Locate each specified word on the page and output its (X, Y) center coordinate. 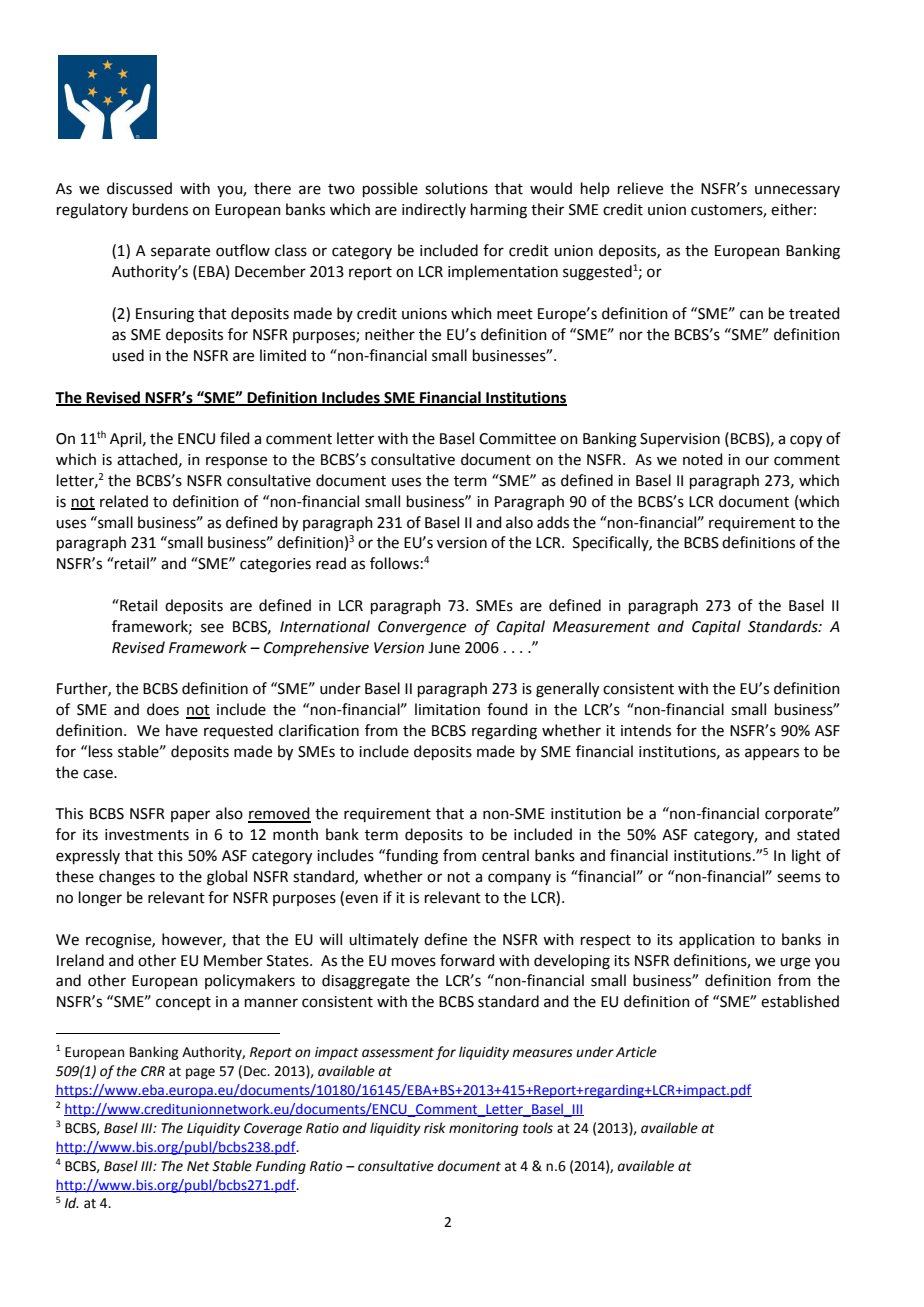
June (444, 648)
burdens (160, 209)
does (163, 709)
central (505, 855)
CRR (153, 1071)
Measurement (601, 627)
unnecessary (797, 191)
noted (703, 459)
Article (636, 1052)
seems (799, 878)
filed (235, 438)
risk (435, 1128)
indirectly (434, 210)
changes (127, 878)
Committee (517, 439)
